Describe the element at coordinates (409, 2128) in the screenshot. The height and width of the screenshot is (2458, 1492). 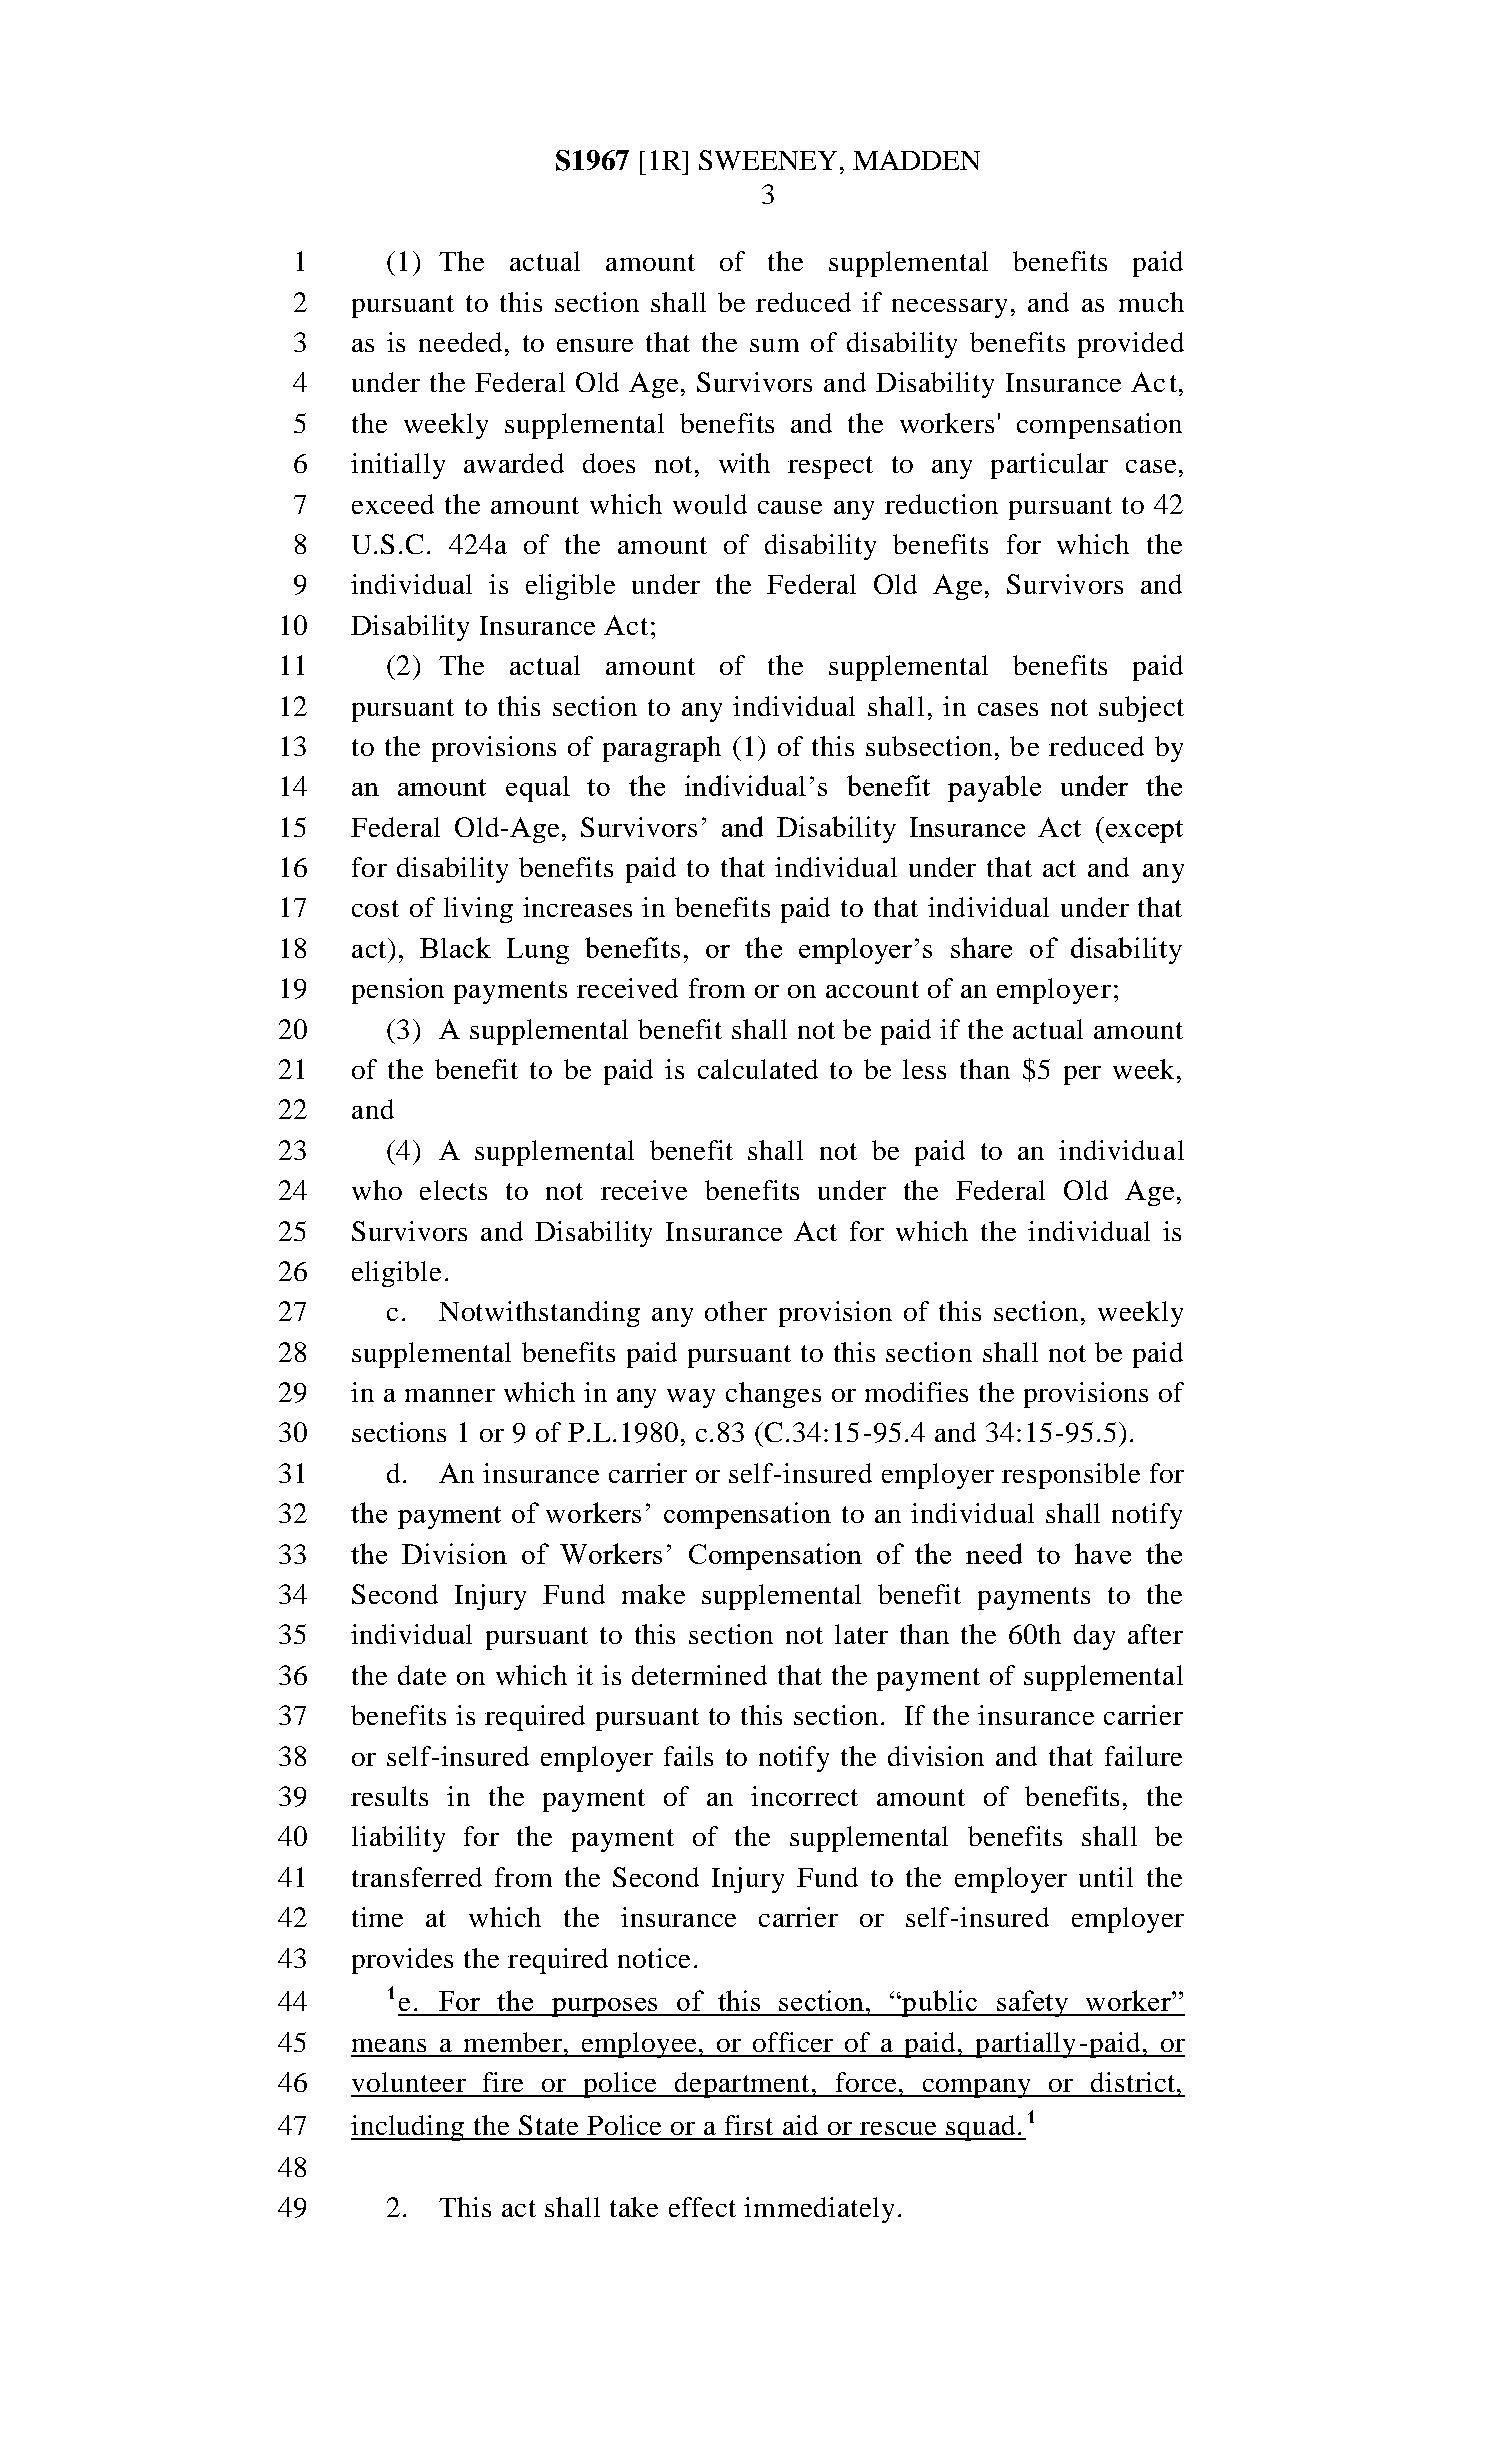
I see `including` at that location.
